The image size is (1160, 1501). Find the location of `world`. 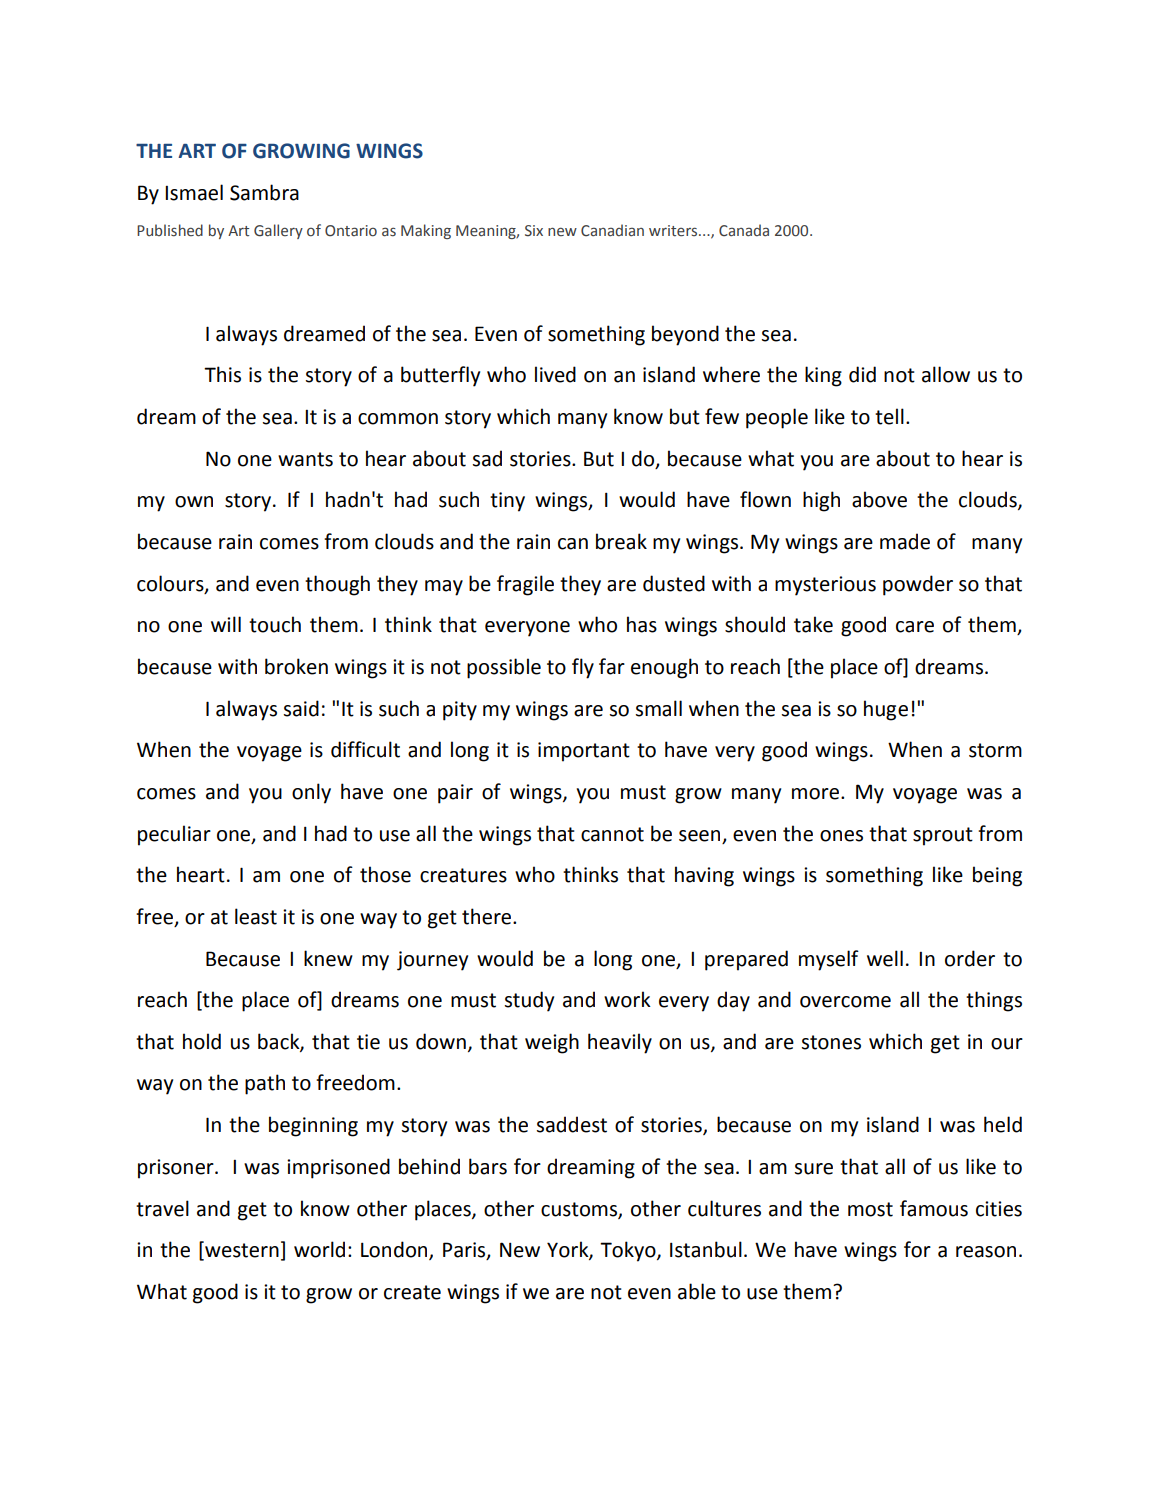

world is located at coordinates (319, 1249).
